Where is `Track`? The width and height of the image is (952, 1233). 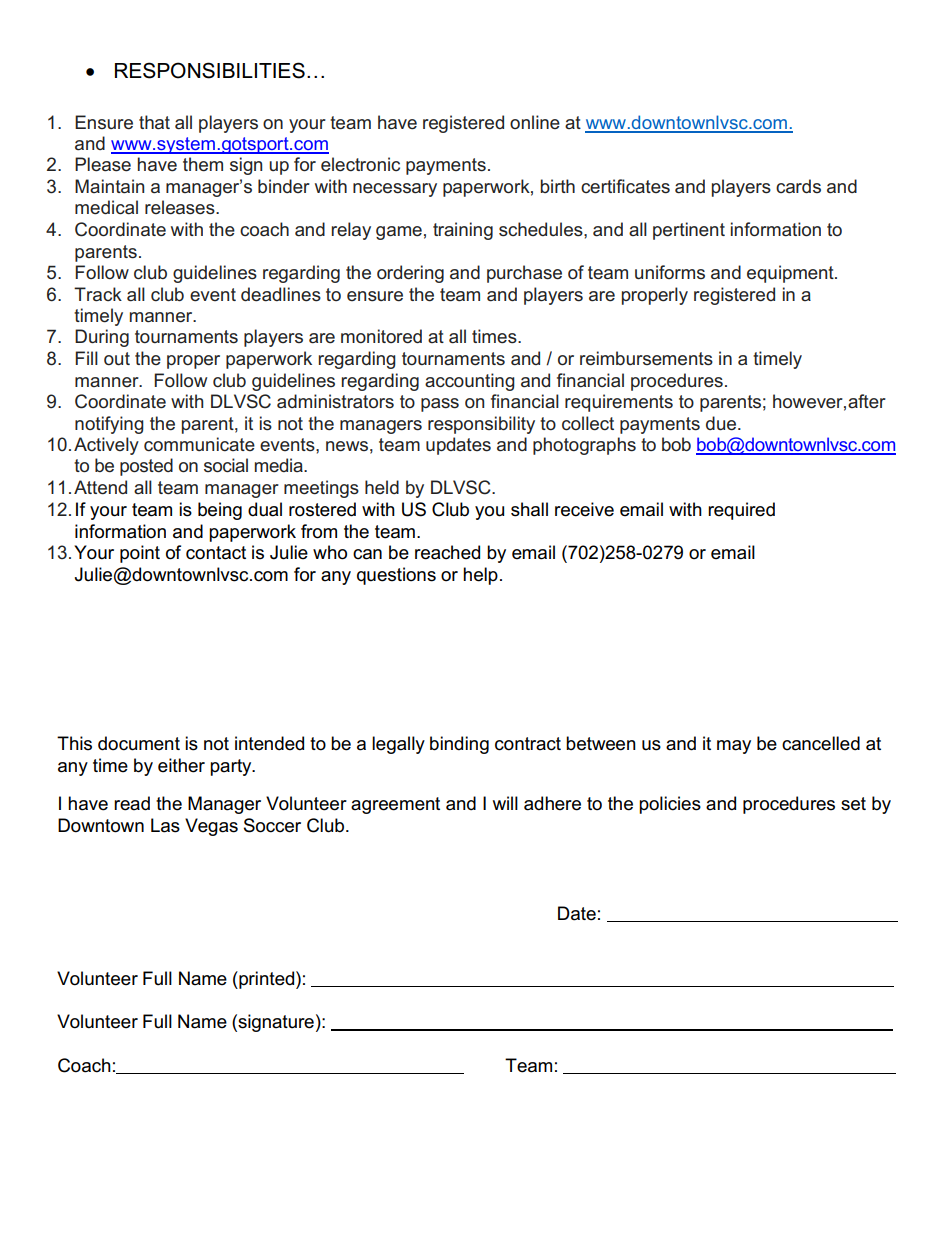
Track is located at coordinates (98, 294).
